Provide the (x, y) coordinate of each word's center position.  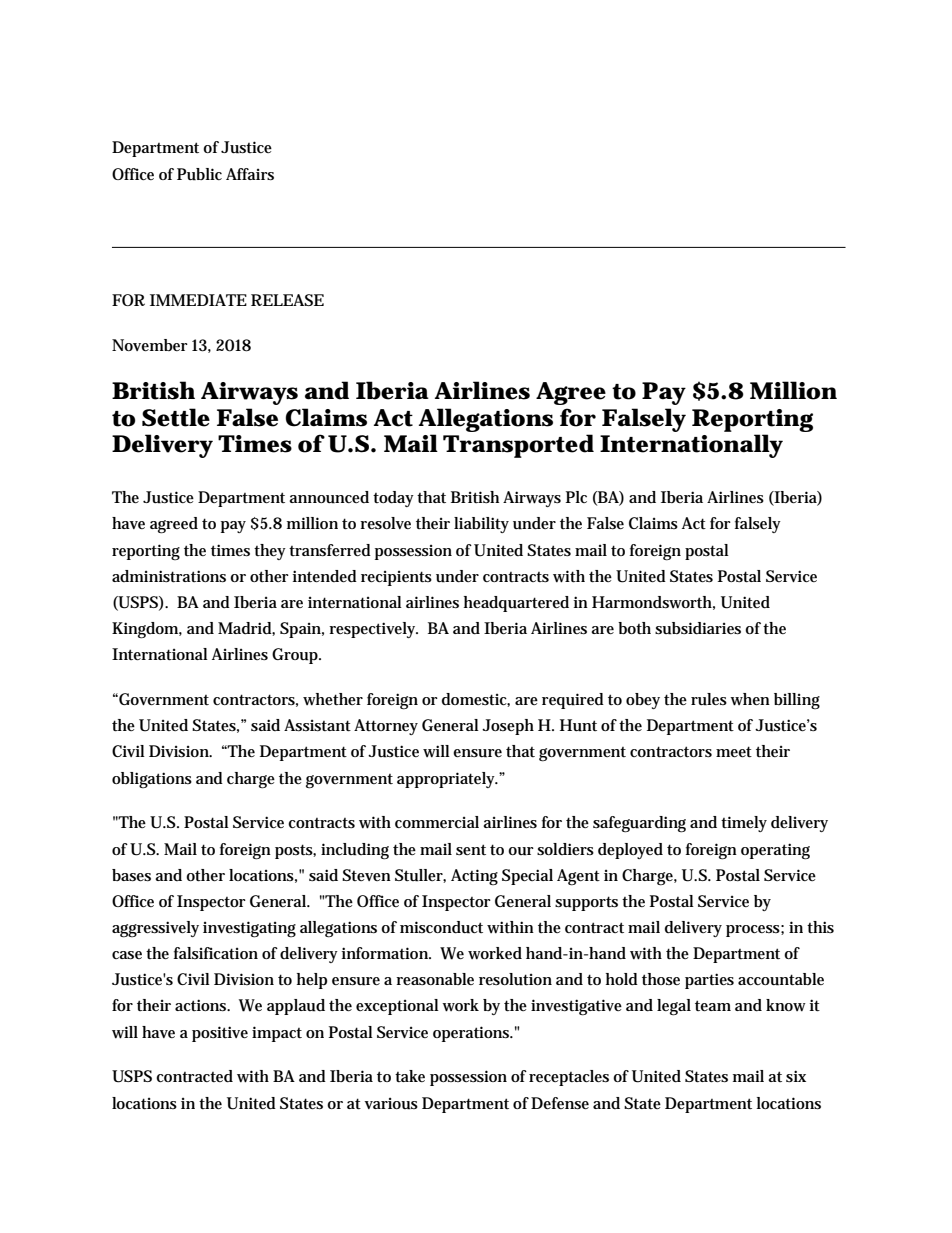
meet (734, 752)
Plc (576, 497)
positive (220, 1034)
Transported (518, 446)
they (270, 552)
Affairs (250, 174)
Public (199, 174)
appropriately (447, 780)
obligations (152, 780)
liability (481, 525)
